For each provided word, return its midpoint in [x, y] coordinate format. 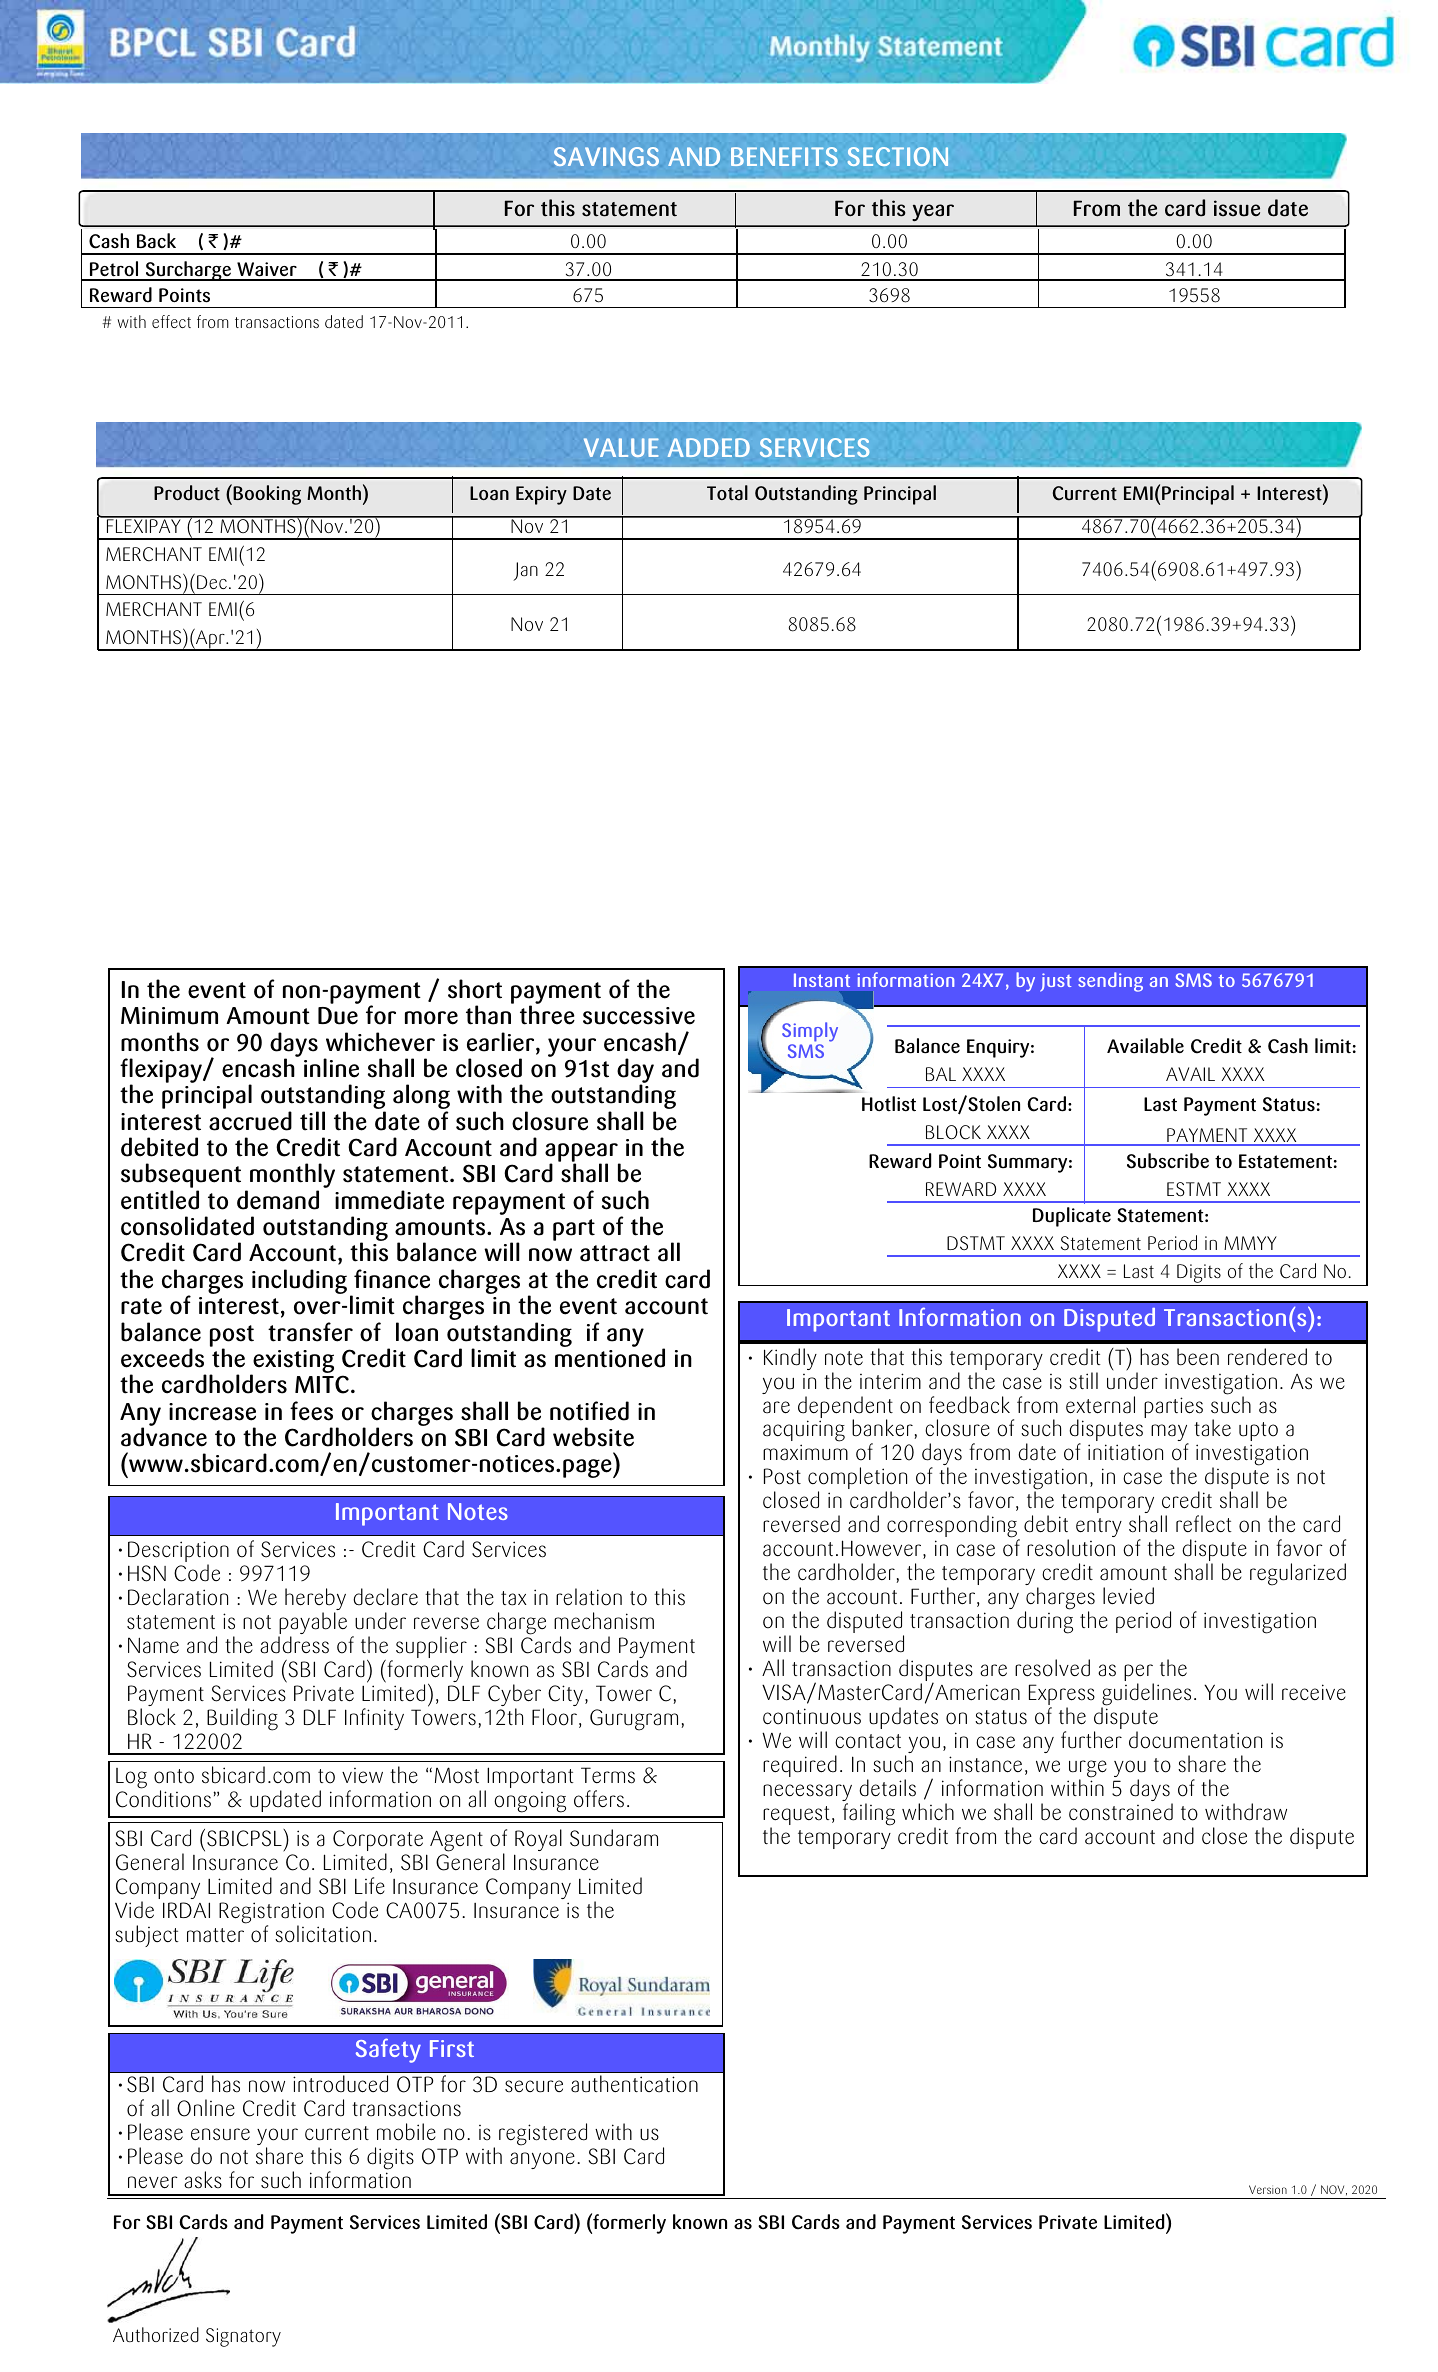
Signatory [243, 2337]
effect [171, 321]
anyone [542, 2160]
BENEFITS [784, 156]
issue [1237, 208]
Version [1268, 2189]
